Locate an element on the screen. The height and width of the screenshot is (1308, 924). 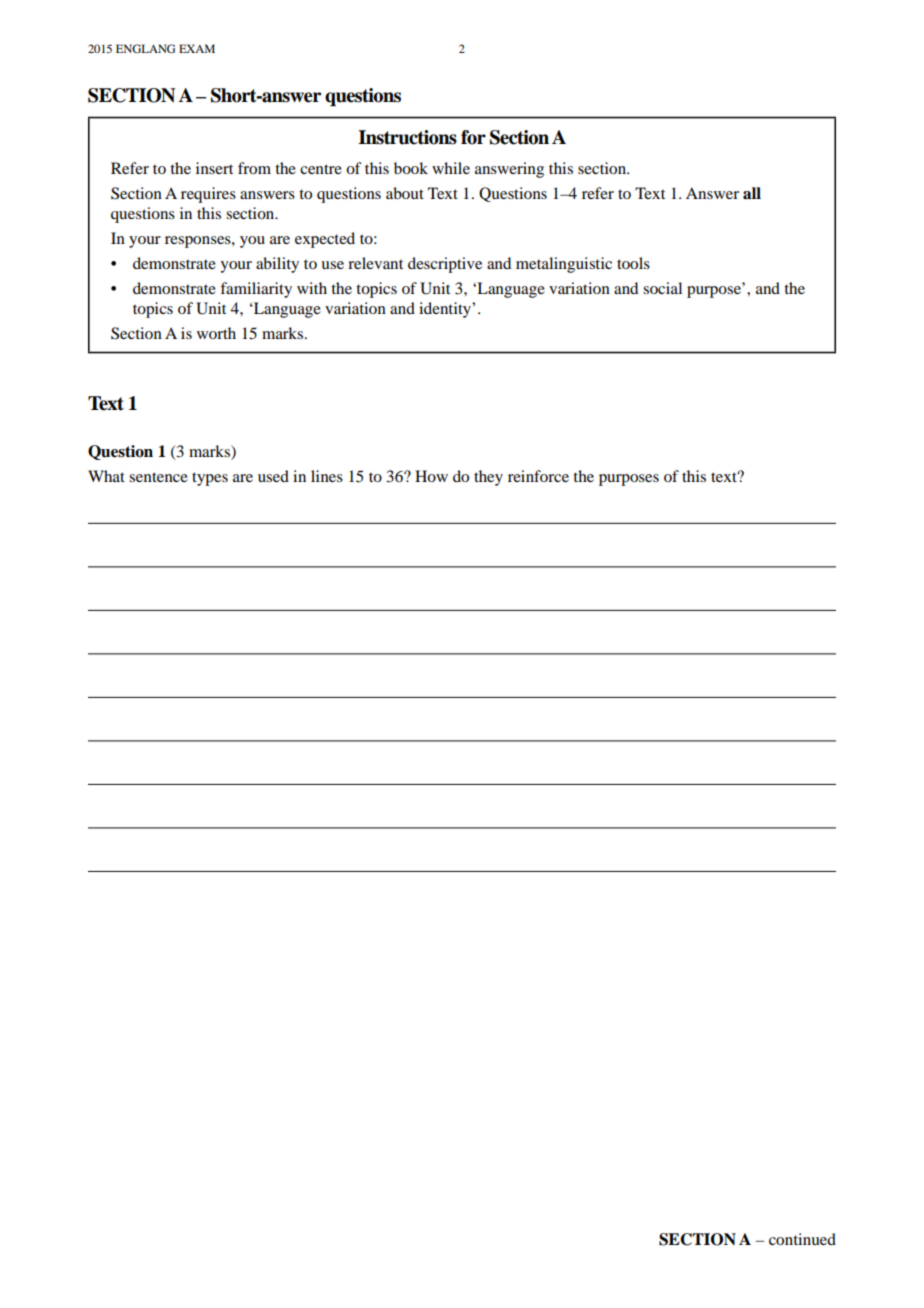
lines is located at coordinates (327, 476).
